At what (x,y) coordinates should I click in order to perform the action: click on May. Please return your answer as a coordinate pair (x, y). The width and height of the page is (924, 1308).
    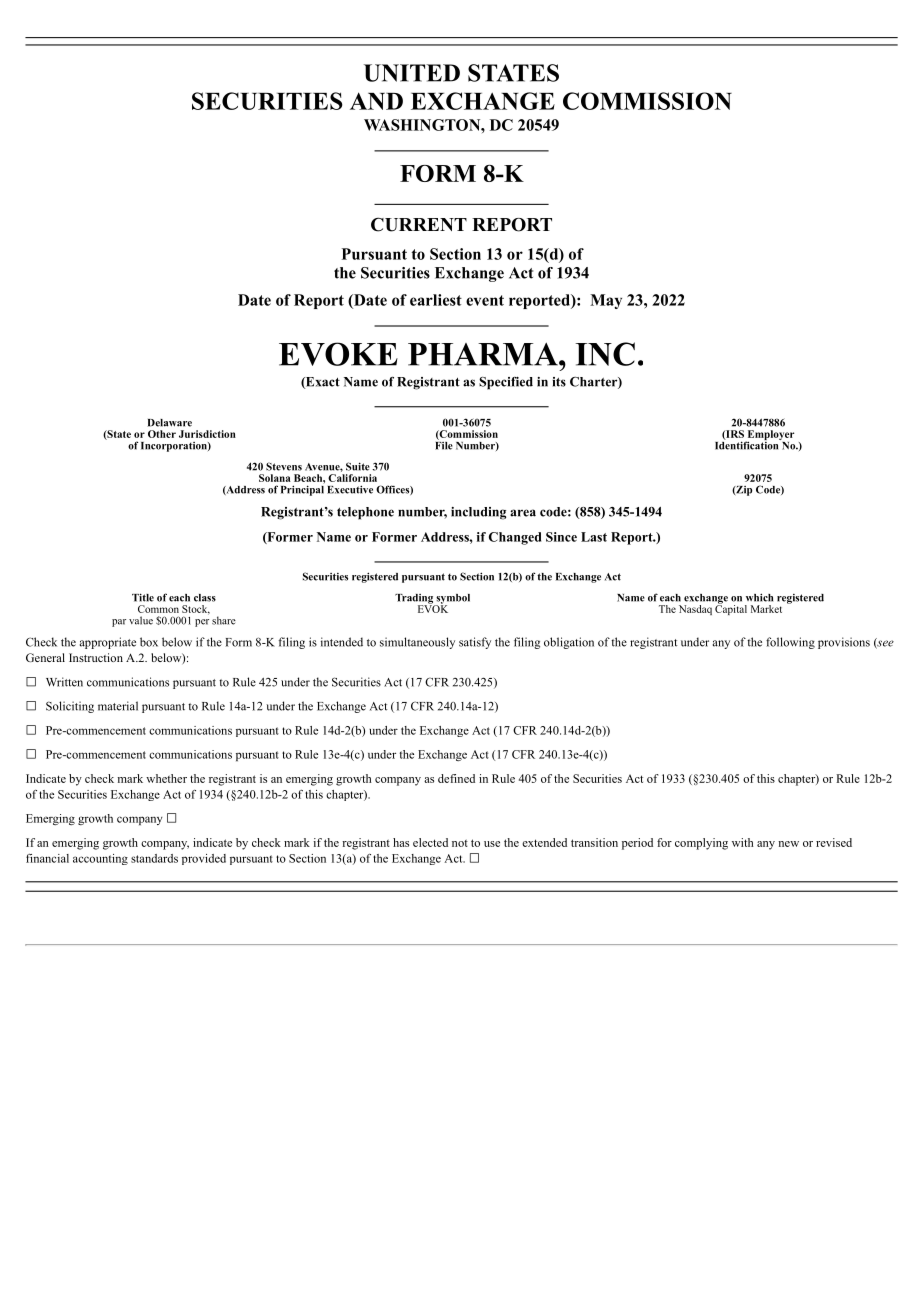
    Looking at the image, I should click on (606, 301).
